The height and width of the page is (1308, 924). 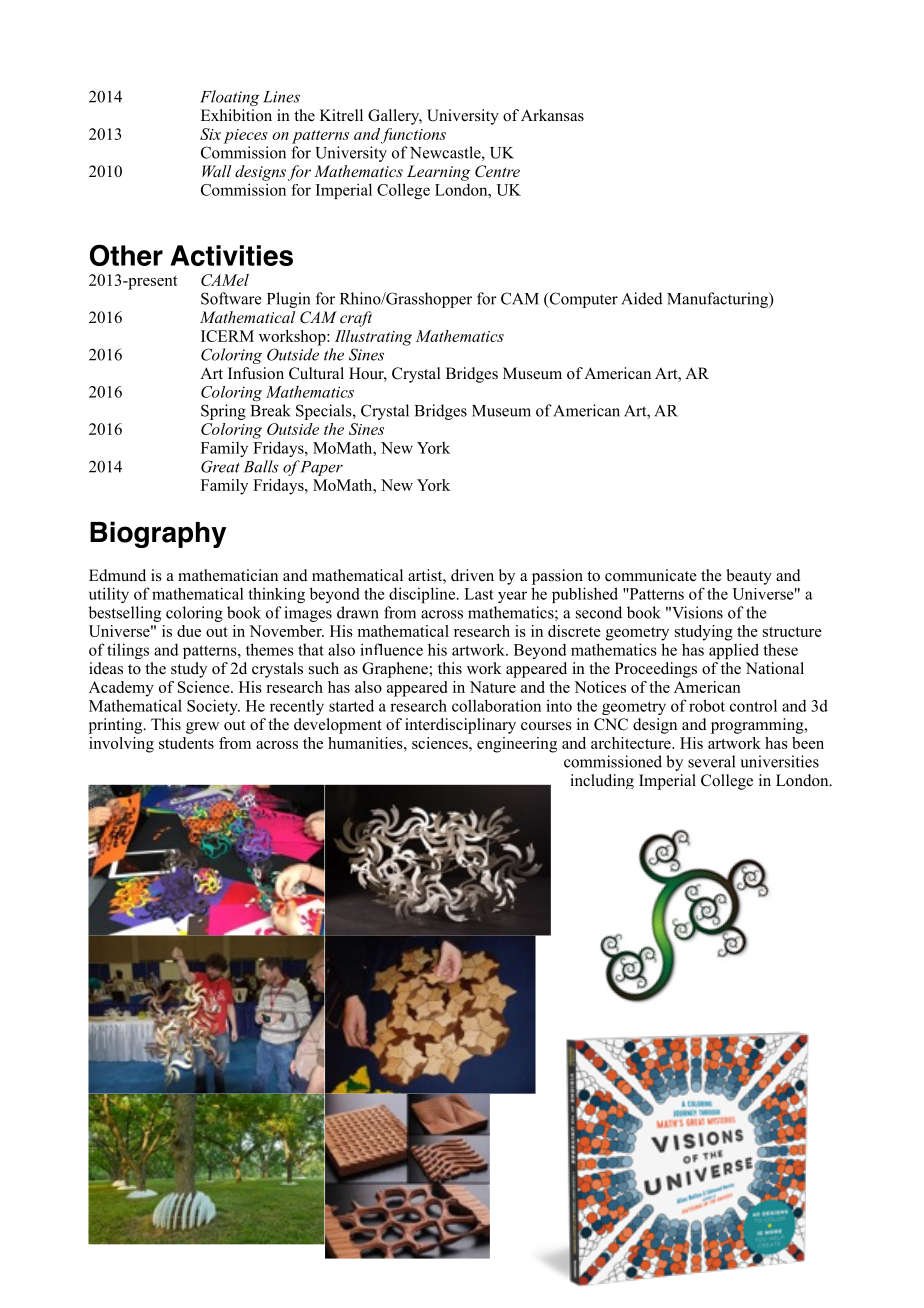 What do you see at coordinates (711, 761) in the page?
I see `several` at bounding box center [711, 761].
